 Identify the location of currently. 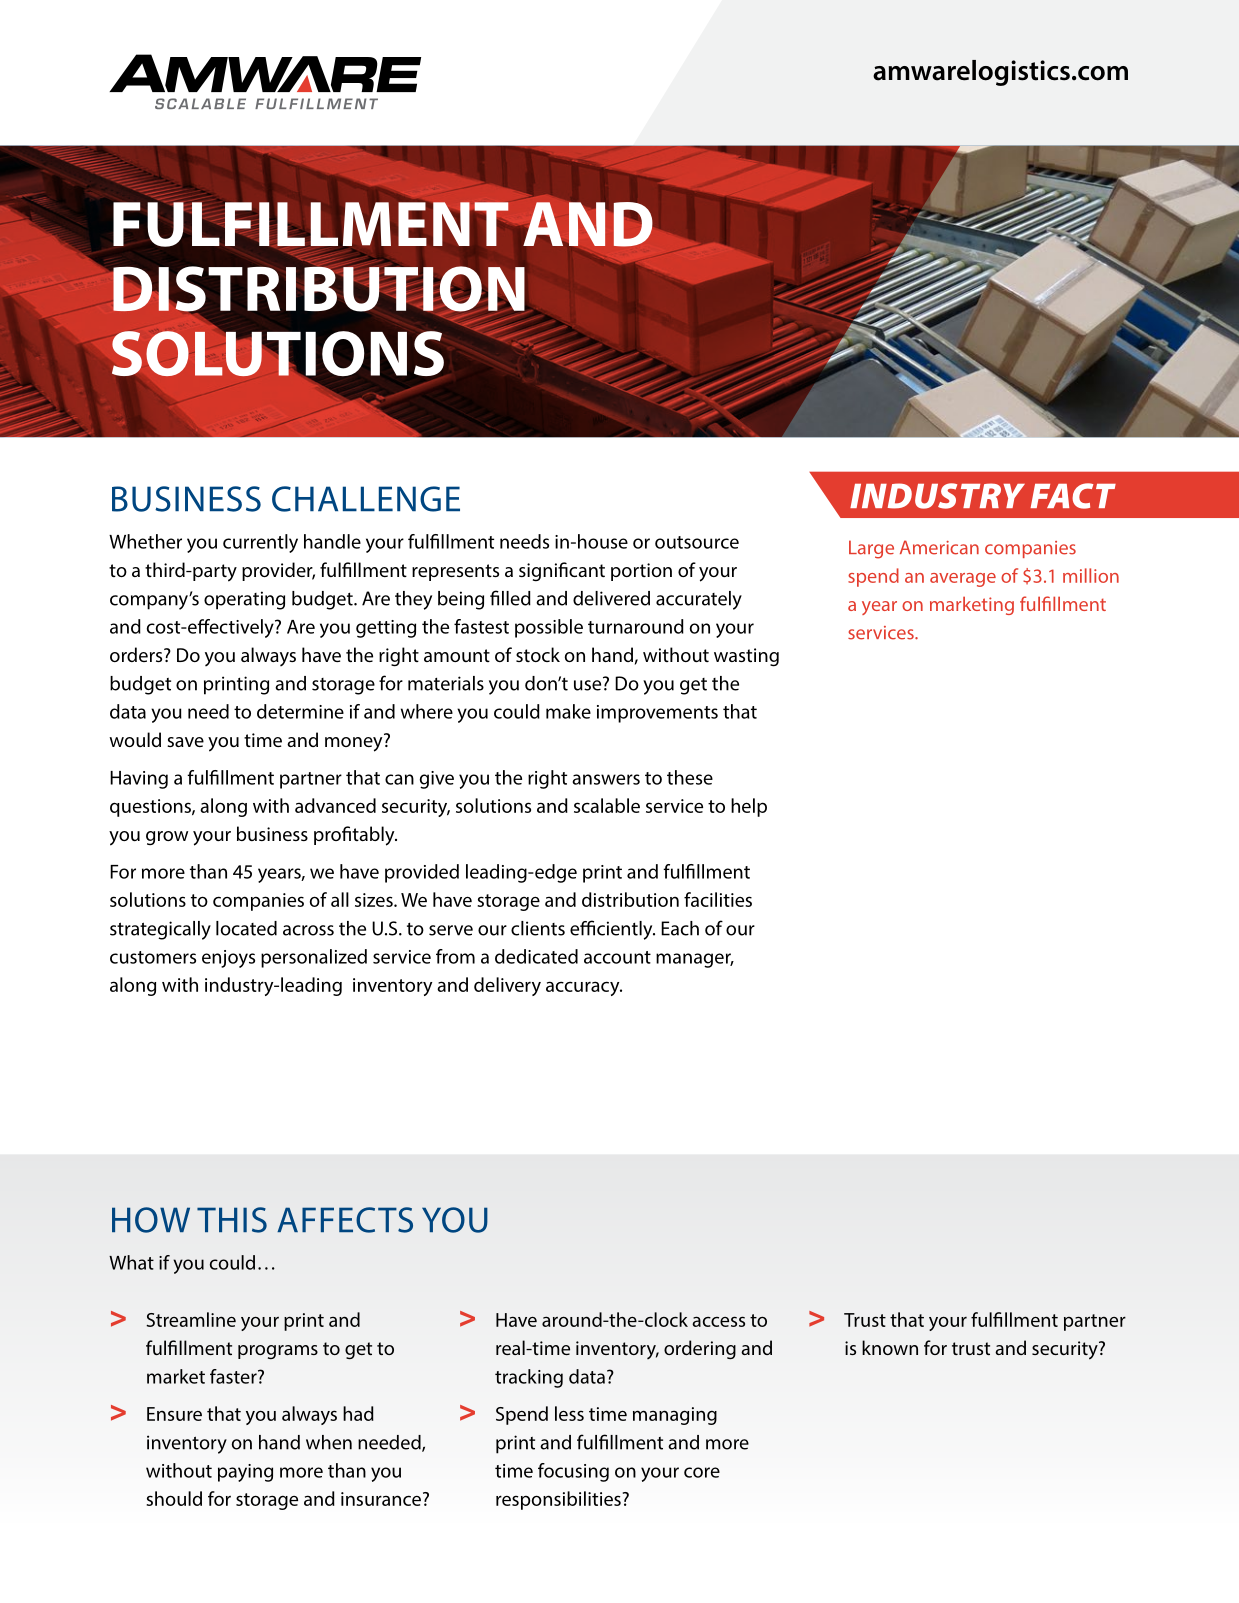
(260, 543).
